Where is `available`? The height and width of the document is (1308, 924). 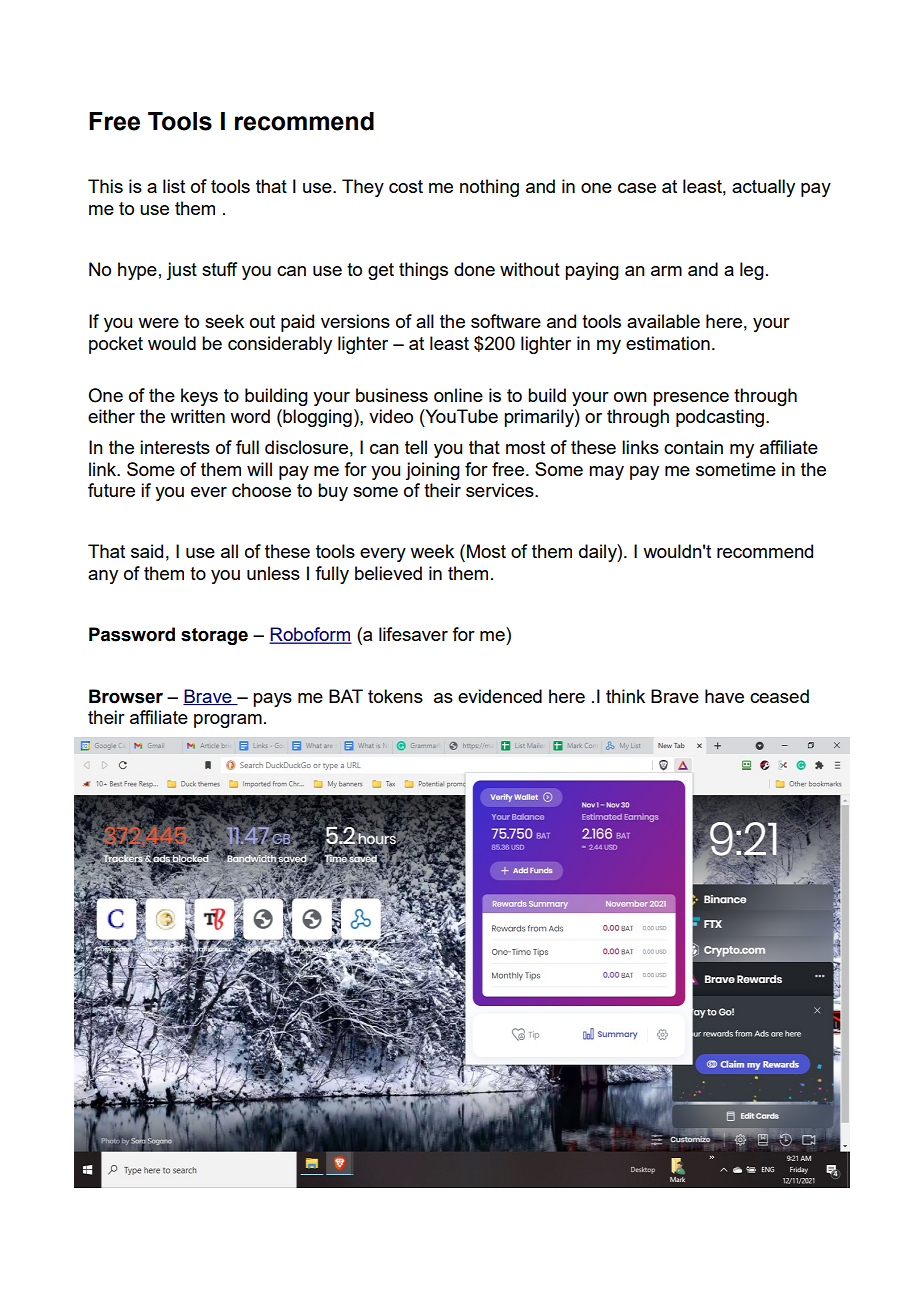
available is located at coordinates (663, 321).
